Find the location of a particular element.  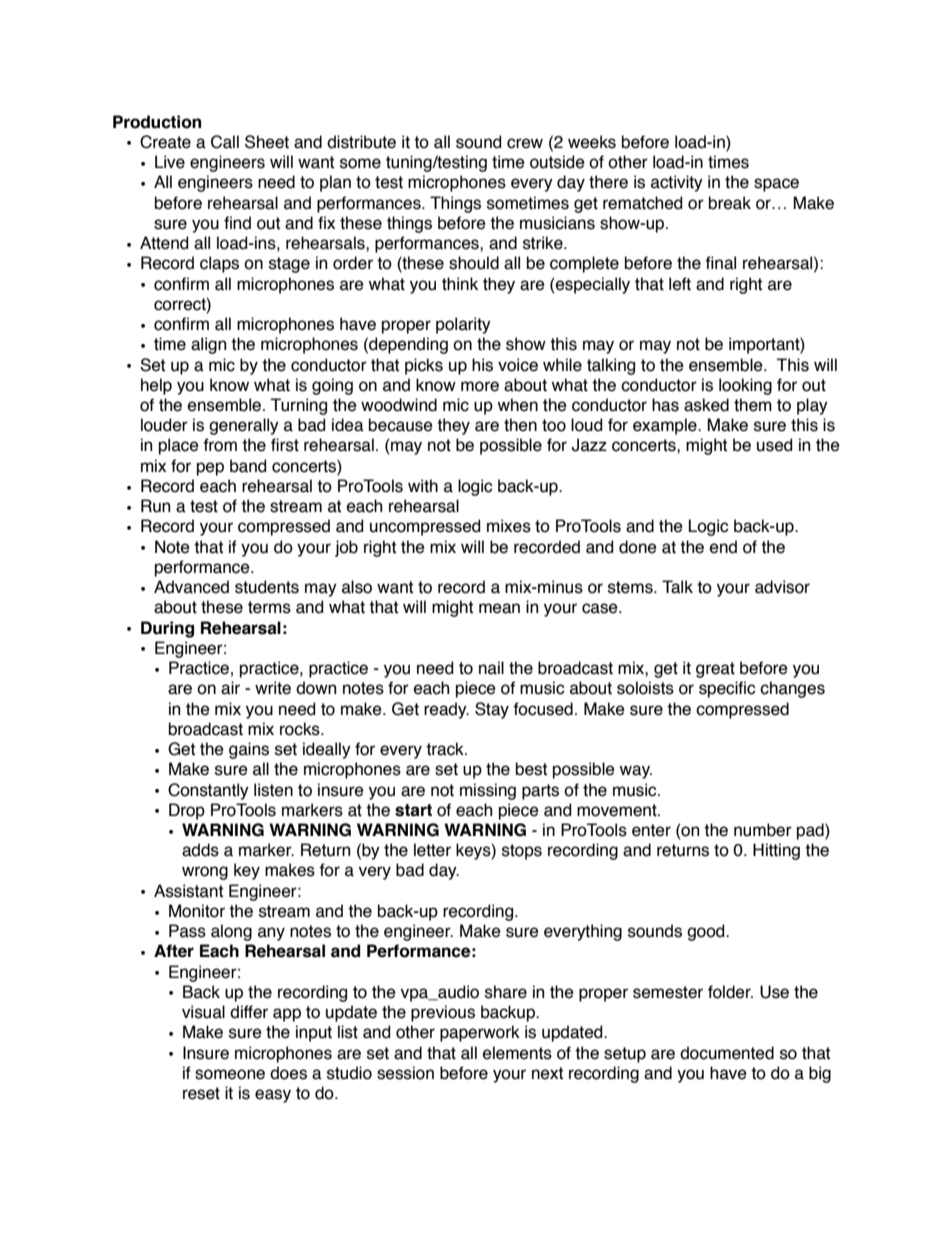

pep is located at coordinates (210, 469).
